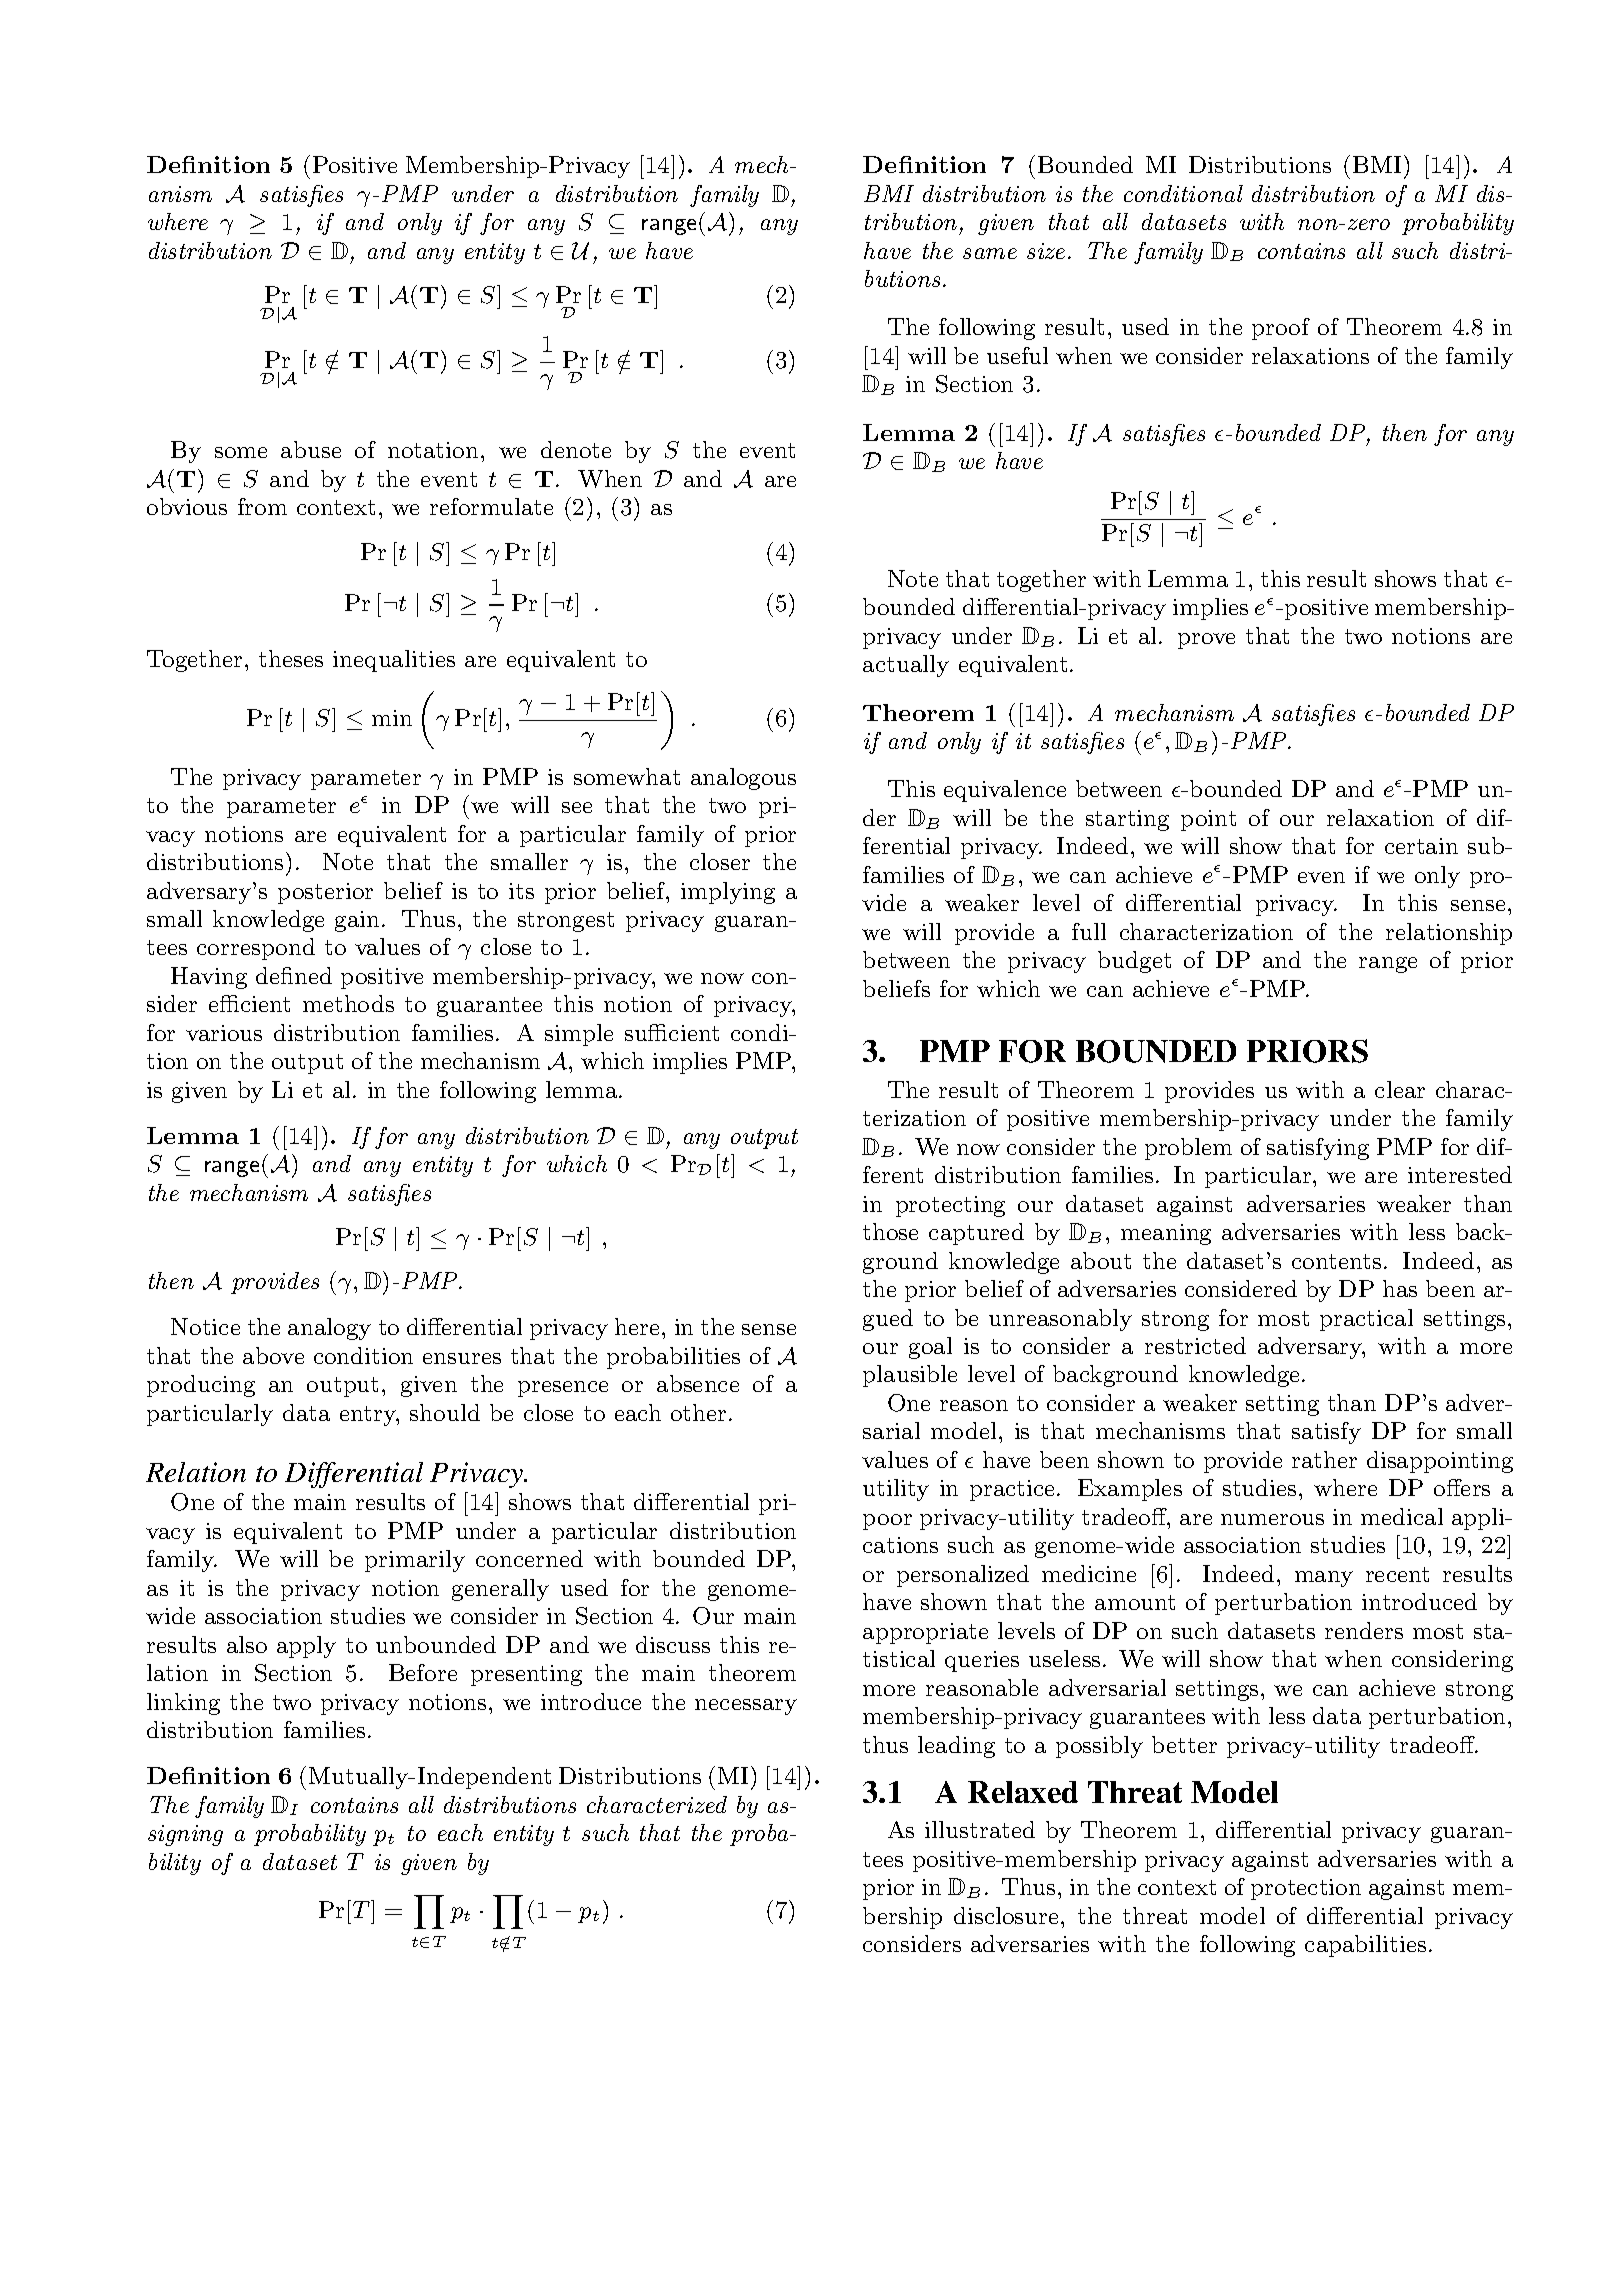  Describe the element at coordinates (183, 1704) in the screenshot. I see `linking` at that location.
